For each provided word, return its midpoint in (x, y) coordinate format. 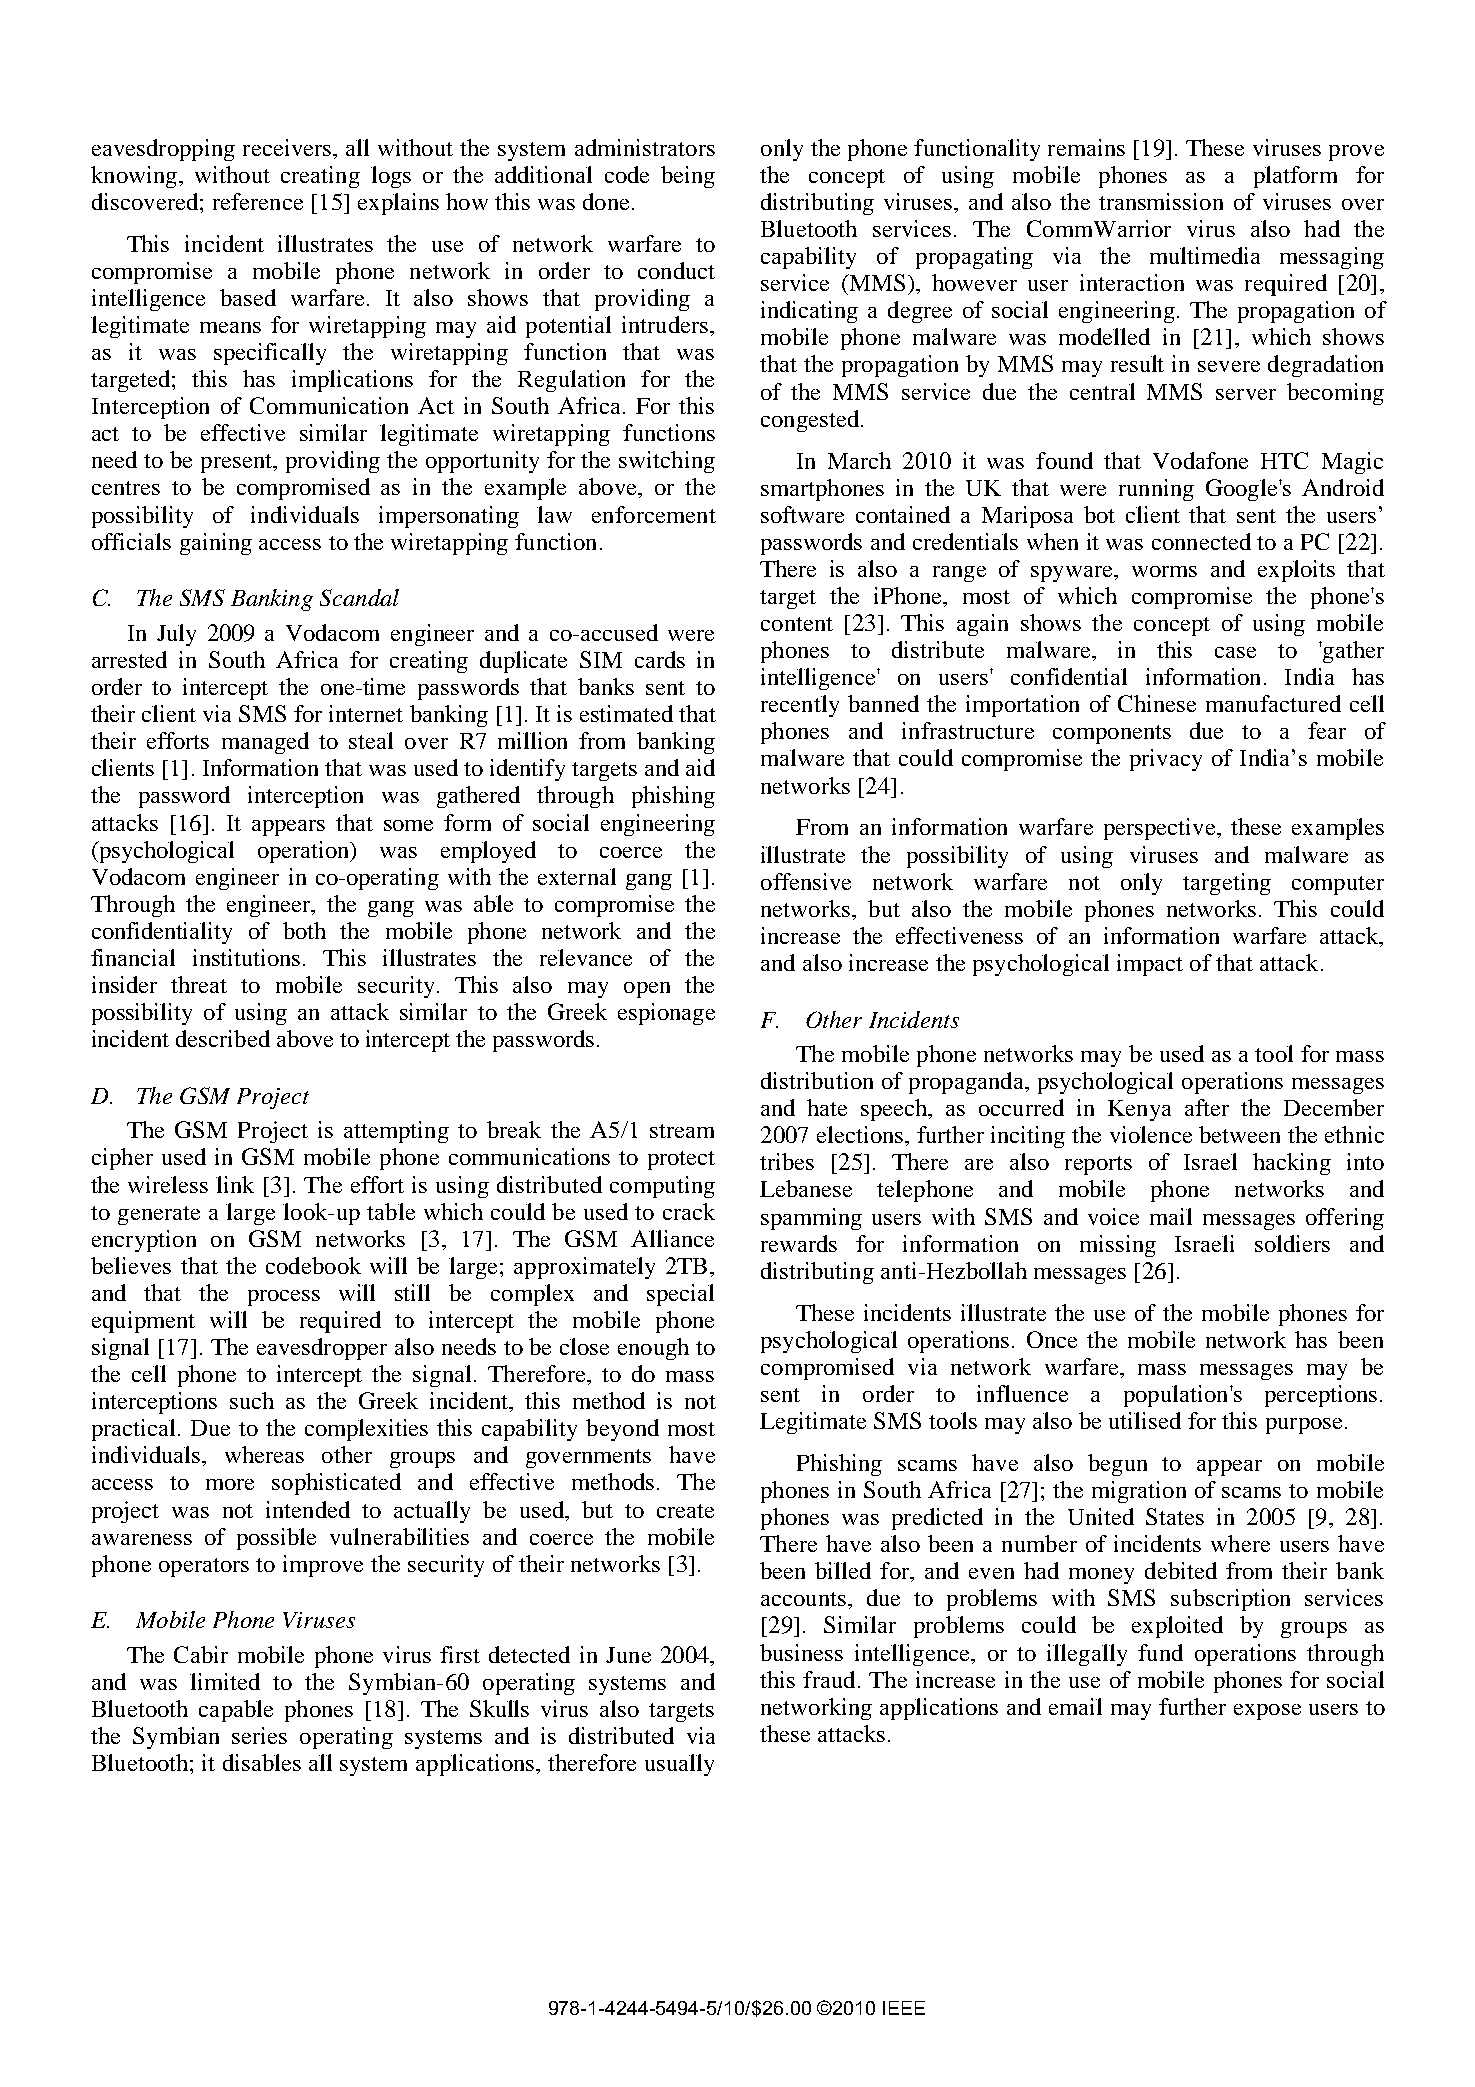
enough (653, 1349)
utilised (1145, 1420)
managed (265, 743)
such (252, 1400)
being (688, 177)
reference (258, 201)
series (259, 1735)
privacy (1166, 760)
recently (800, 706)
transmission (1161, 201)
